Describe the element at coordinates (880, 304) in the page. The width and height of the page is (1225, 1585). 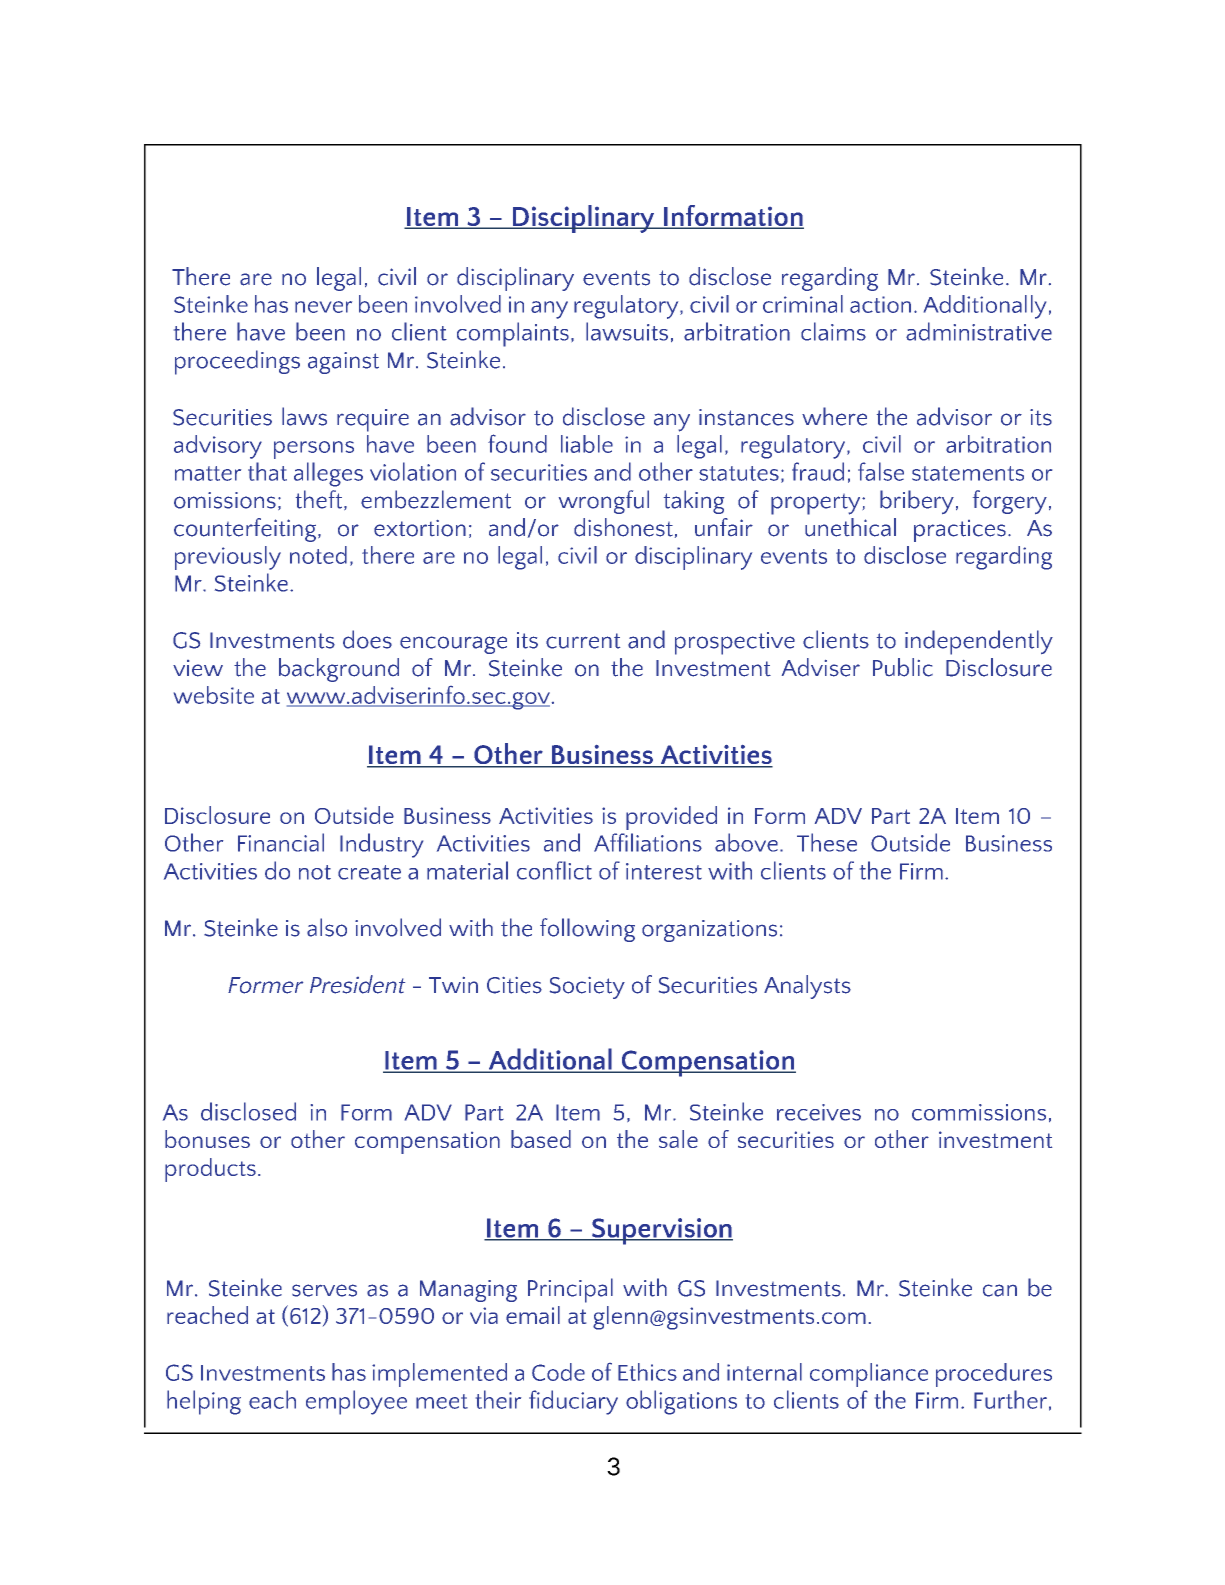
I see `action` at that location.
